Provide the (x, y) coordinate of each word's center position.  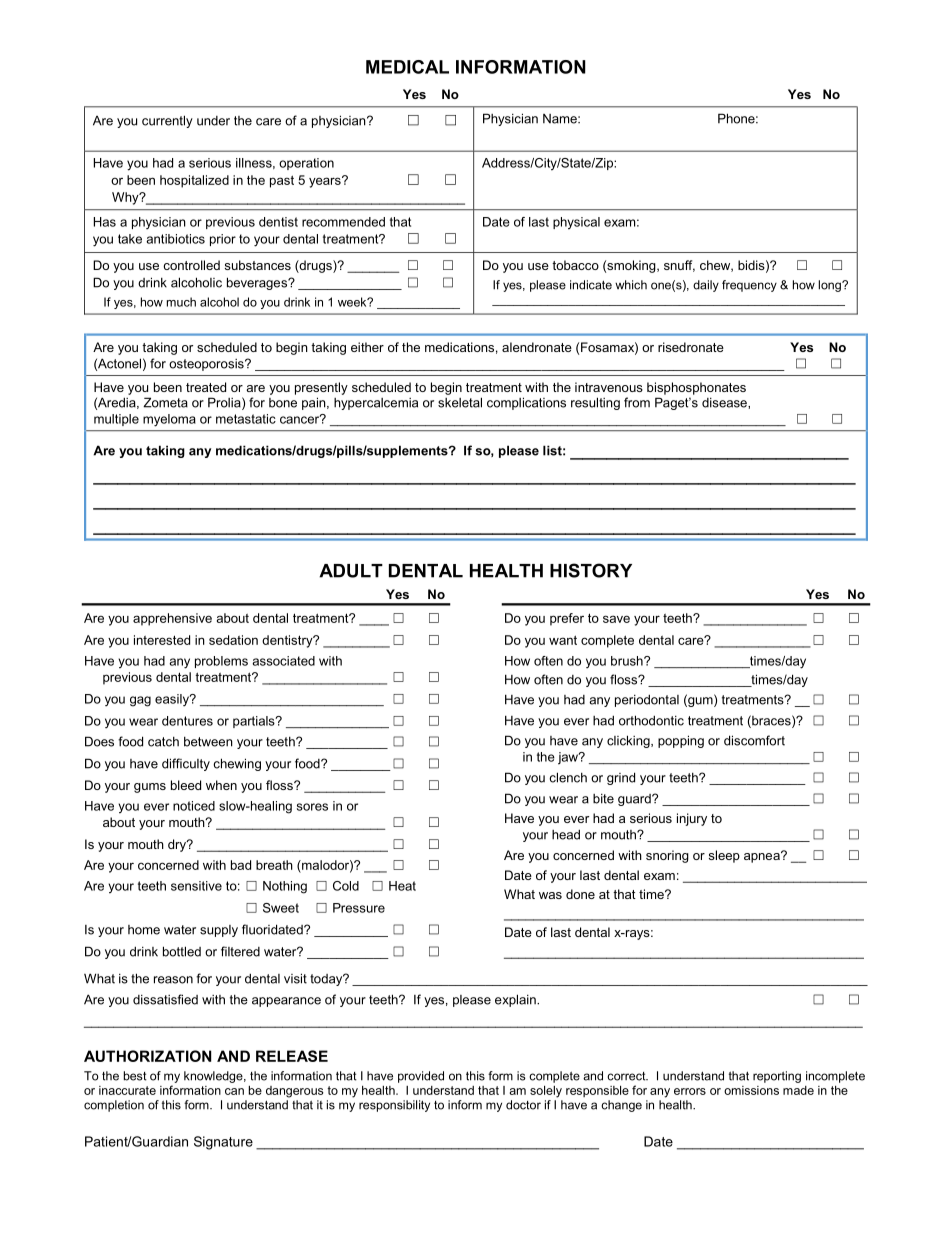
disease (725, 402)
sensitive (196, 886)
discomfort (754, 740)
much (181, 302)
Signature (223, 1143)
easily (173, 700)
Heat (402, 886)
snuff (679, 266)
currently (167, 121)
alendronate (537, 347)
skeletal (460, 402)
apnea (763, 857)
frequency (749, 286)
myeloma (169, 420)
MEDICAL (407, 67)
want (563, 640)
